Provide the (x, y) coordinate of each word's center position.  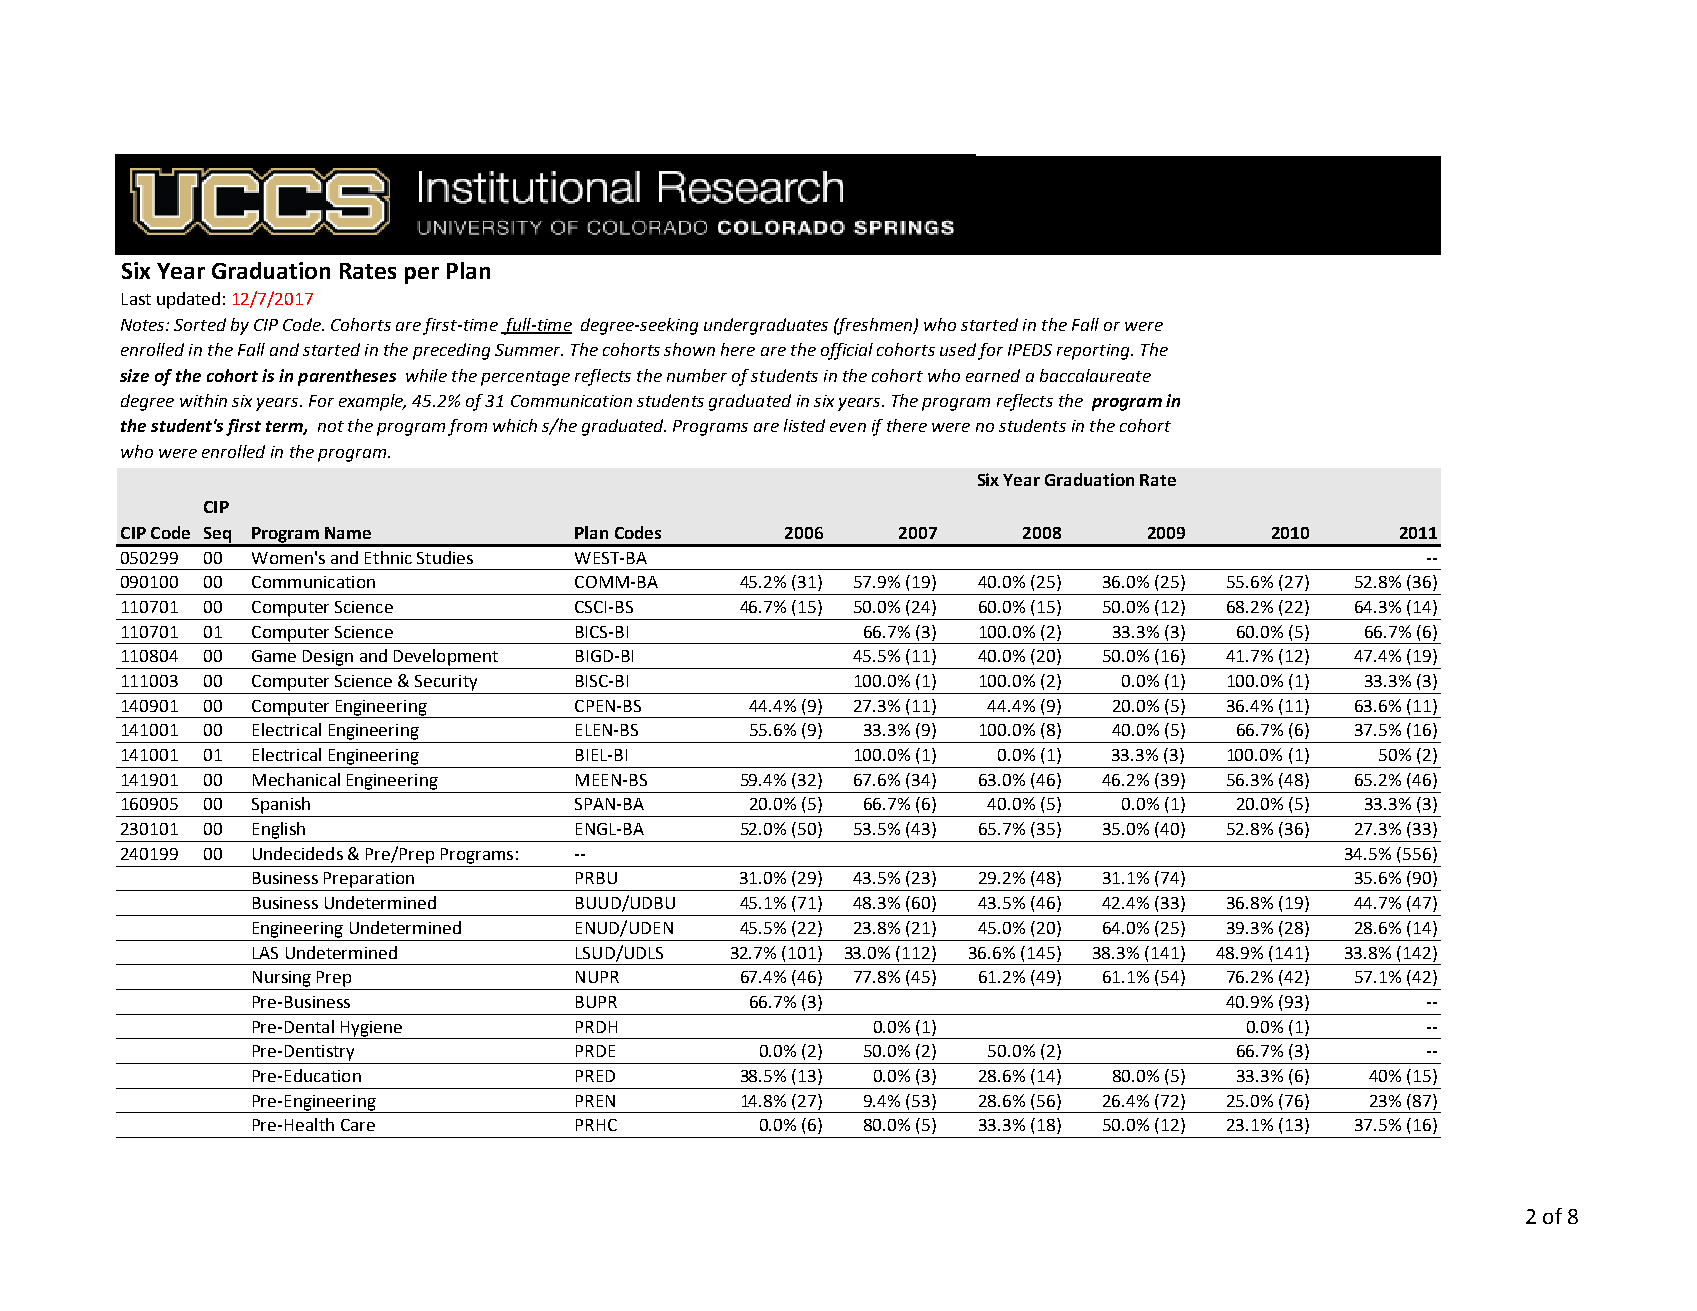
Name (348, 533)
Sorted (200, 324)
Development (446, 657)
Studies (445, 557)
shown (689, 349)
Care (358, 1125)
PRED (595, 1076)
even (848, 427)
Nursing (282, 979)
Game (274, 656)
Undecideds (298, 853)
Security (446, 683)
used (958, 349)
